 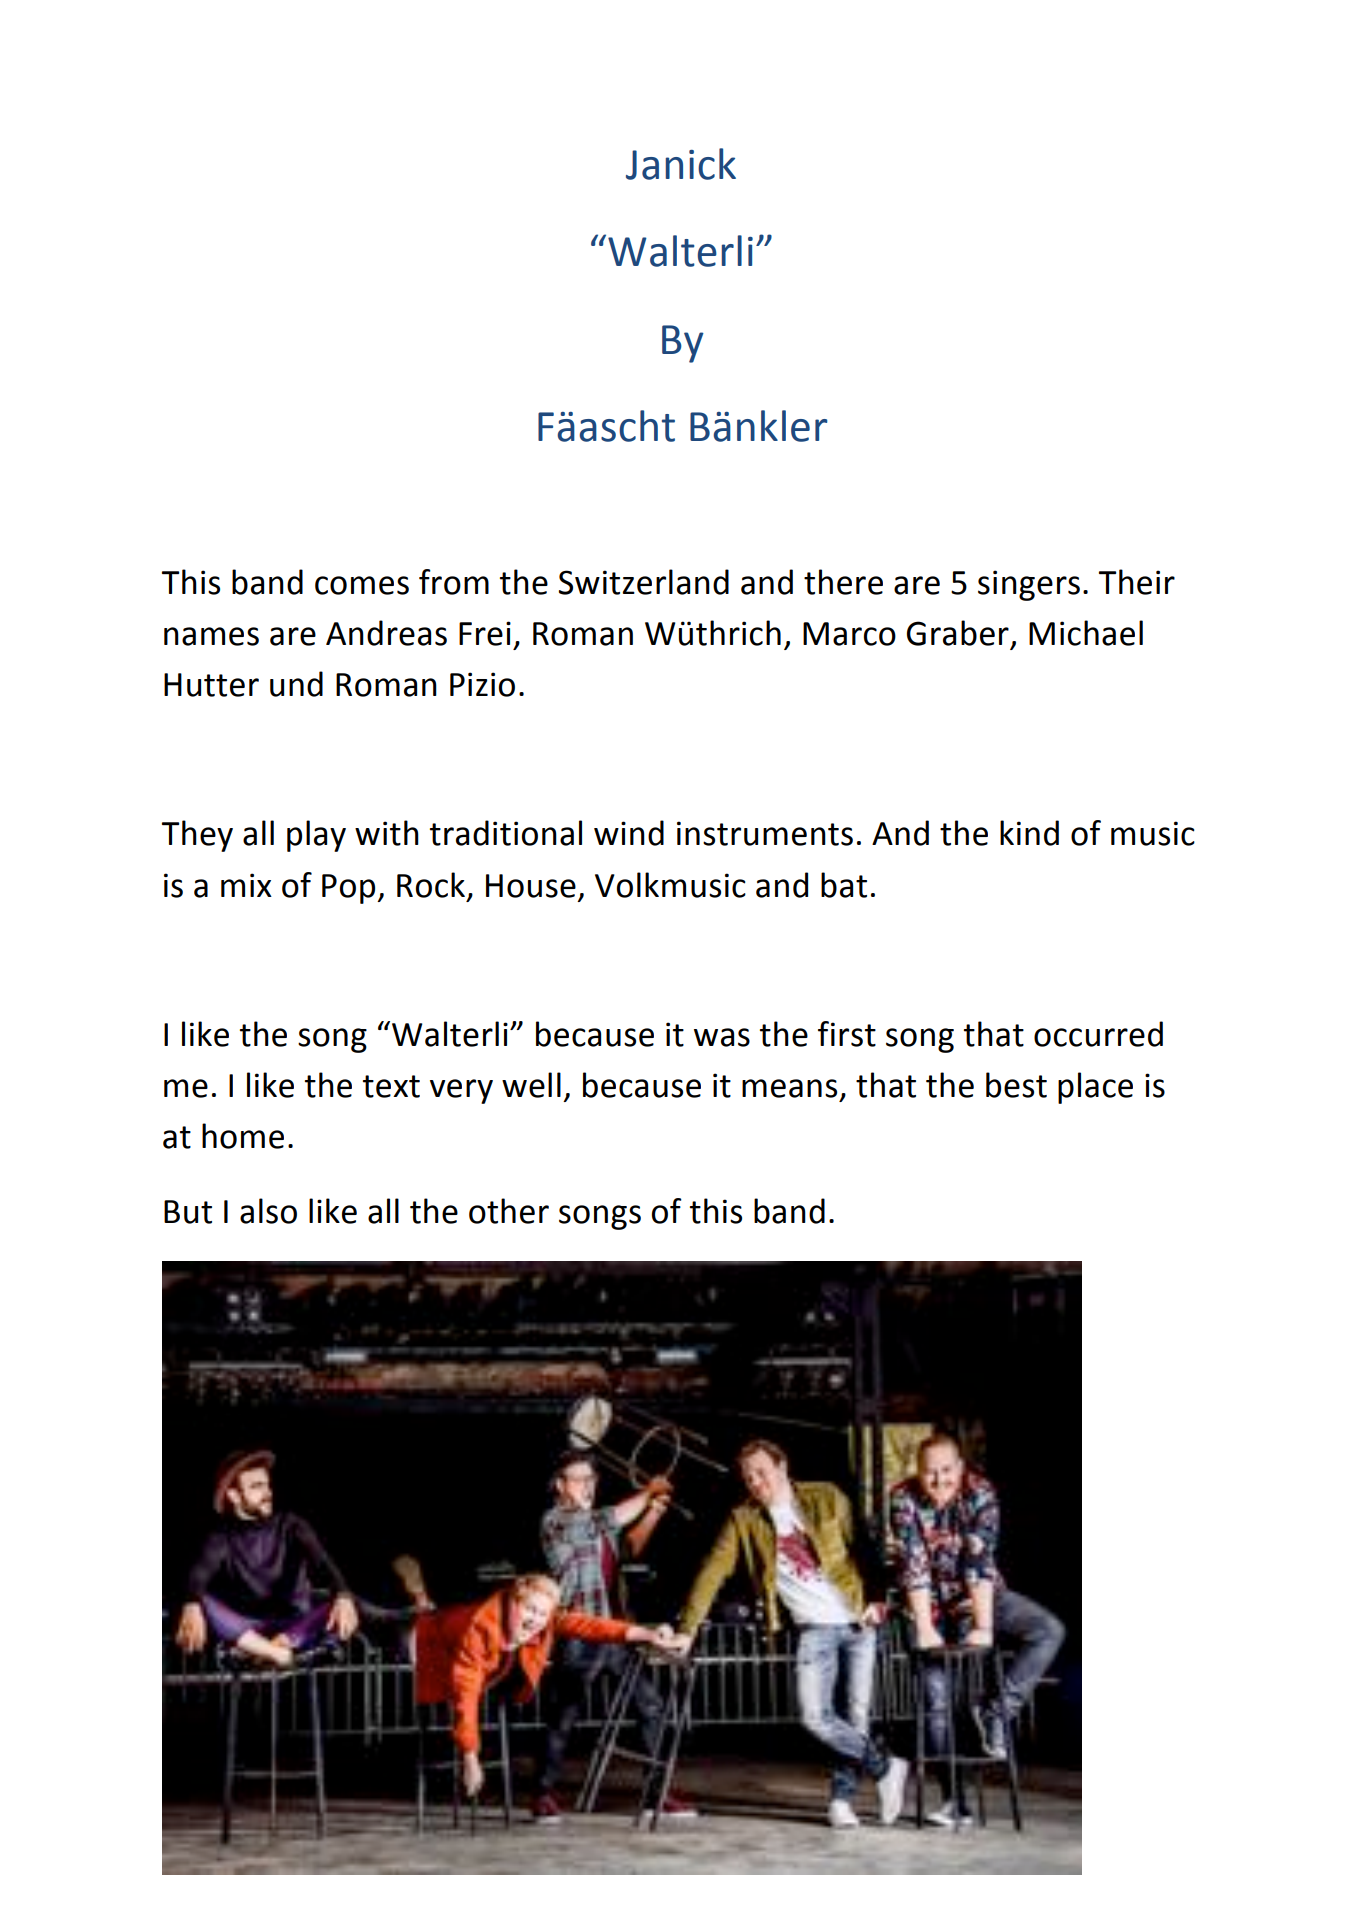 I want to click on was, so click(x=722, y=1037).
